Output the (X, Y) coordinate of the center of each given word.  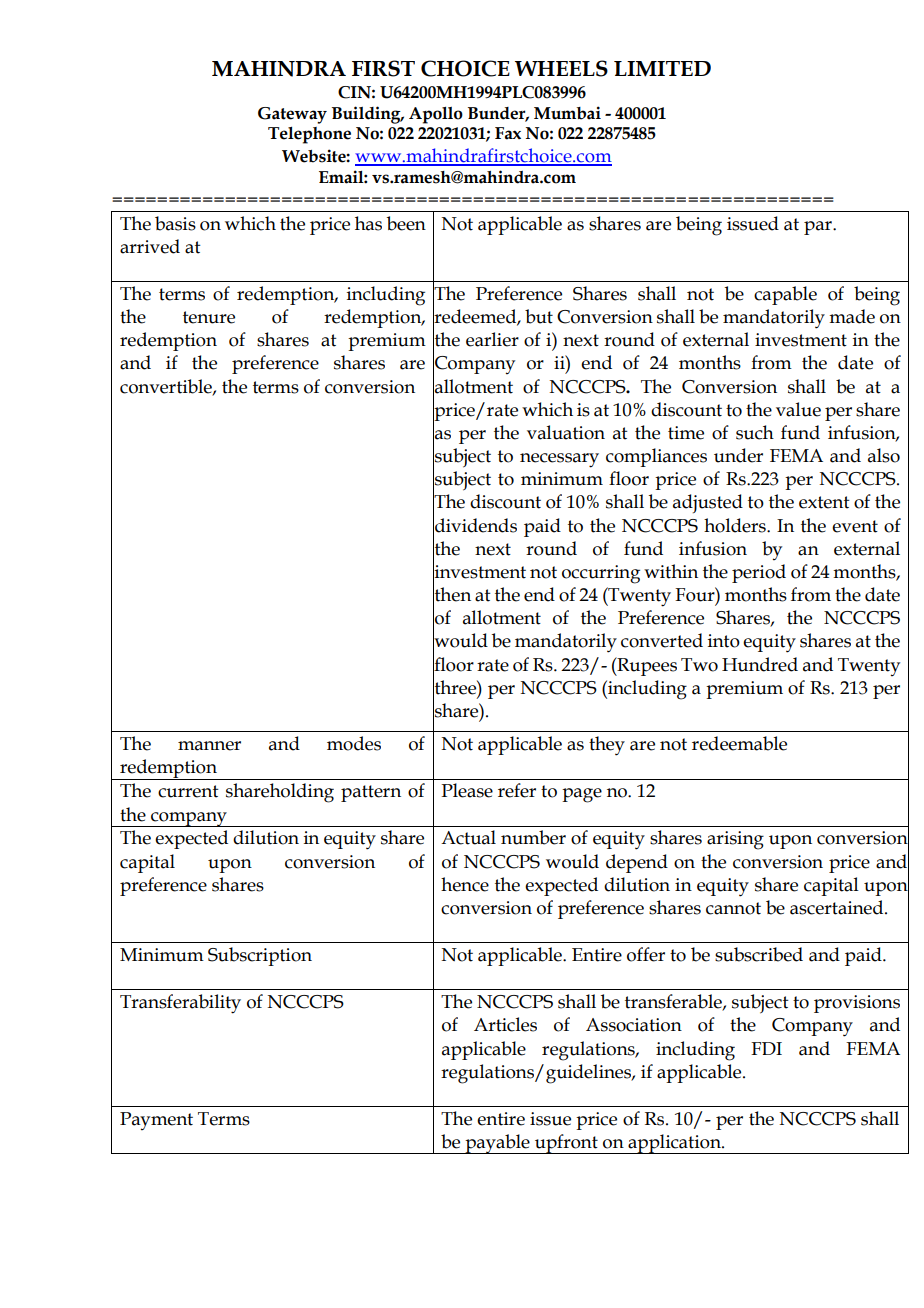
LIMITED (662, 69)
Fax (508, 133)
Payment (156, 1121)
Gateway (292, 115)
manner (209, 746)
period (759, 573)
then (452, 594)
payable (497, 1144)
